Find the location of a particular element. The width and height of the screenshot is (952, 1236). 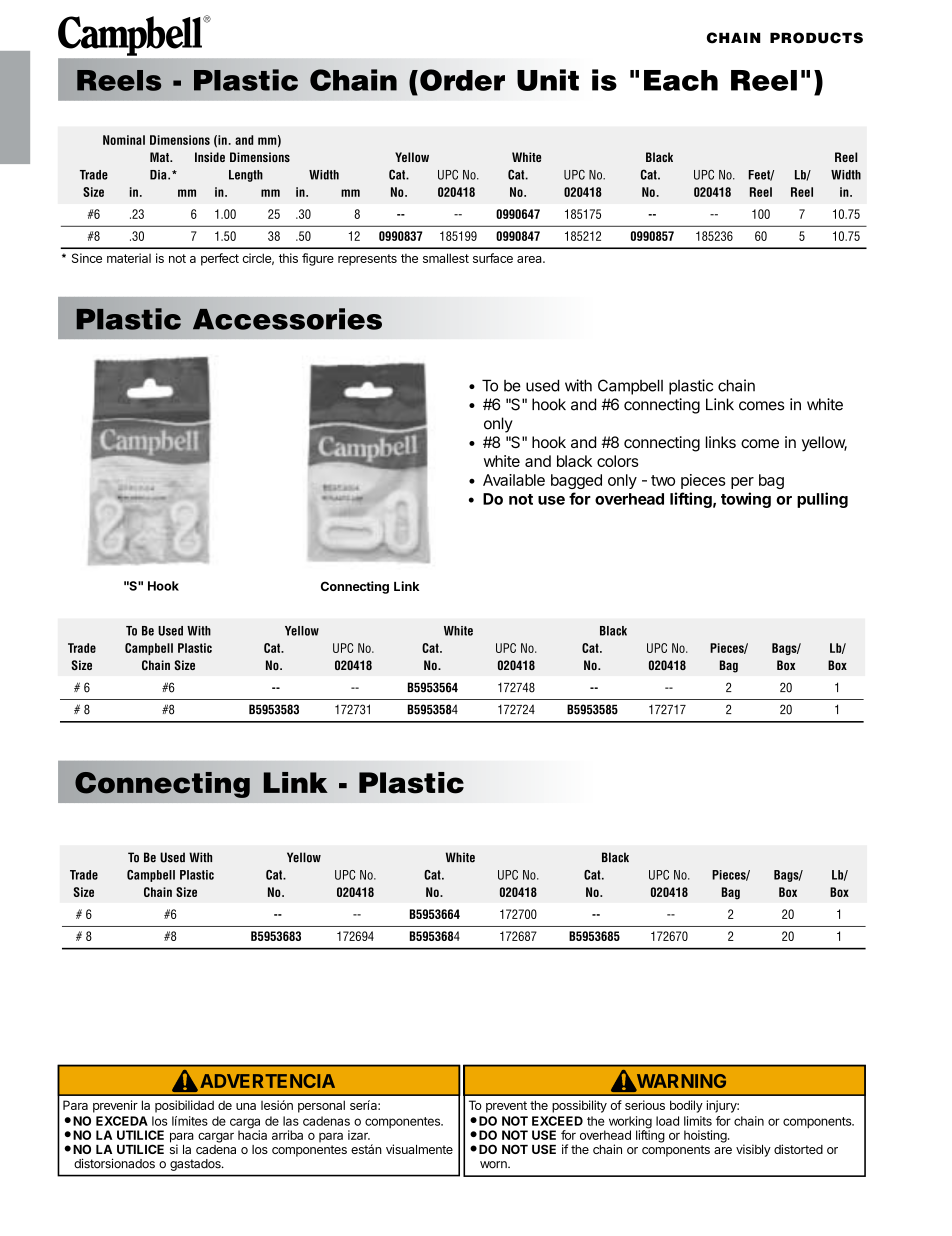

una is located at coordinates (246, 1106).
